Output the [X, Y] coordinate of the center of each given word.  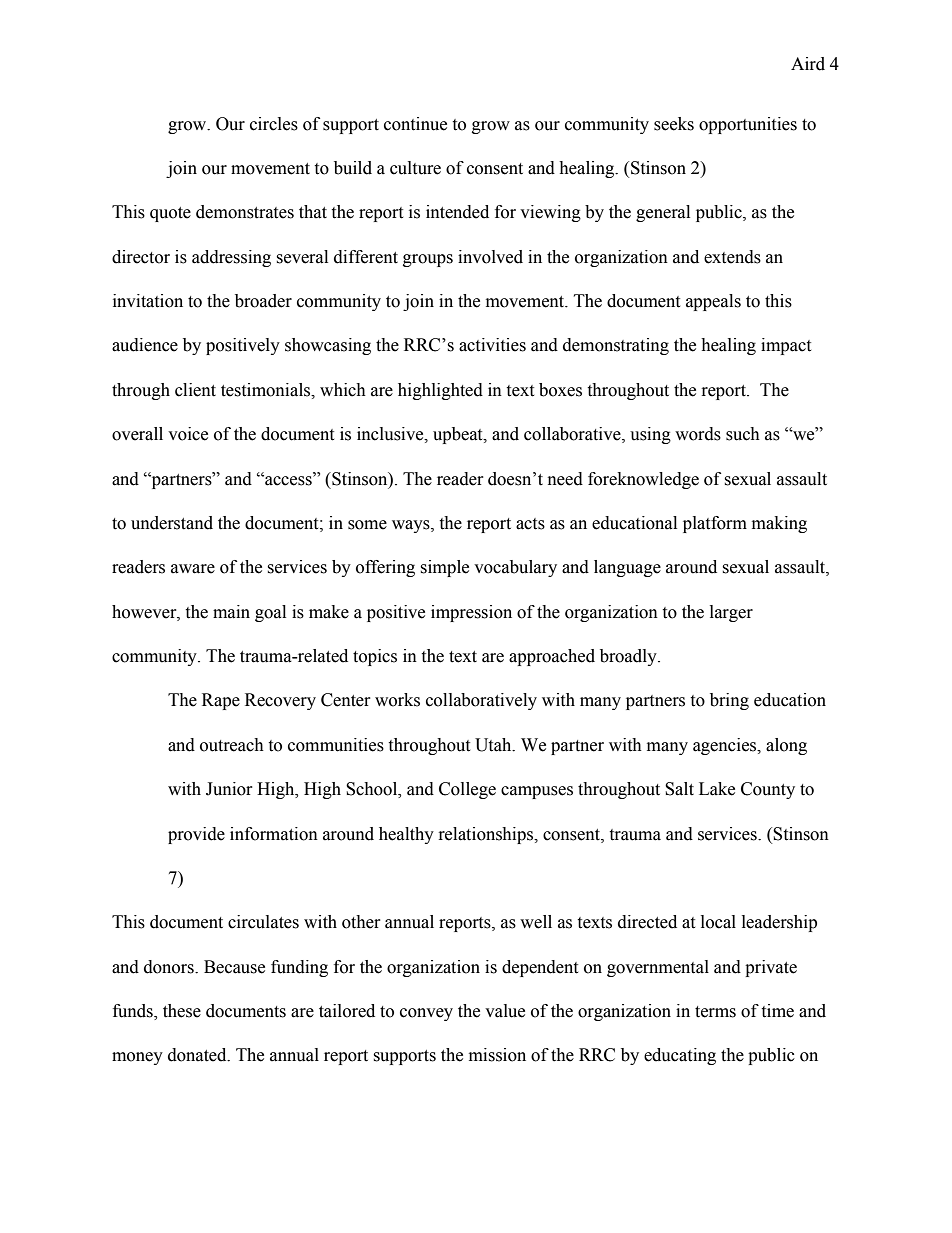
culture [415, 168]
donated [198, 1055]
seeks [674, 124]
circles [274, 124]
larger [731, 613]
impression [471, 613]
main [231, 612]
